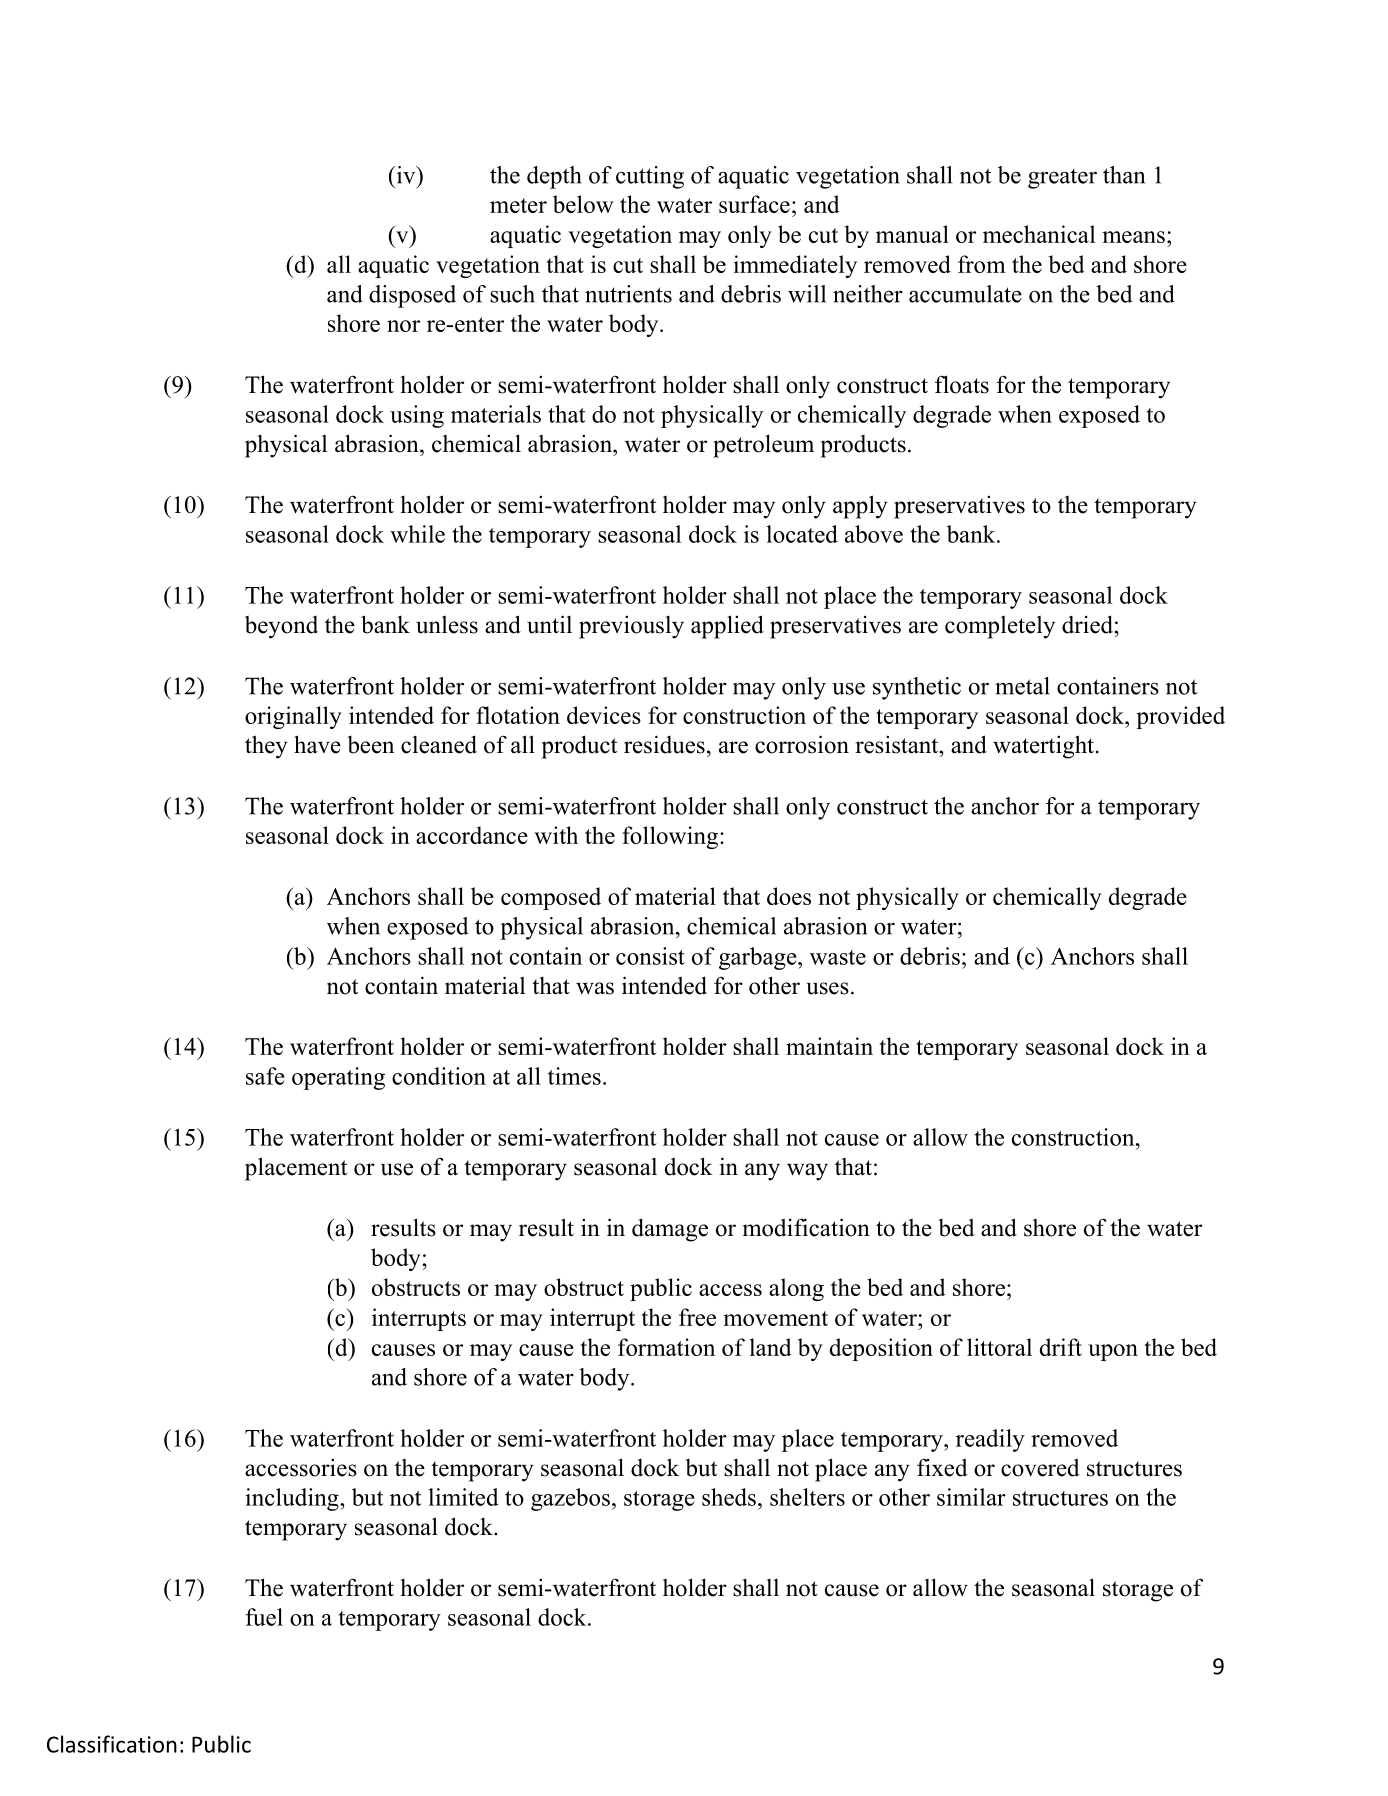 This page has width=1388, height=1796. What do you see at coordinates (265, 1076) in the page?
I see `safe` at bounding box center [265, 1076].
